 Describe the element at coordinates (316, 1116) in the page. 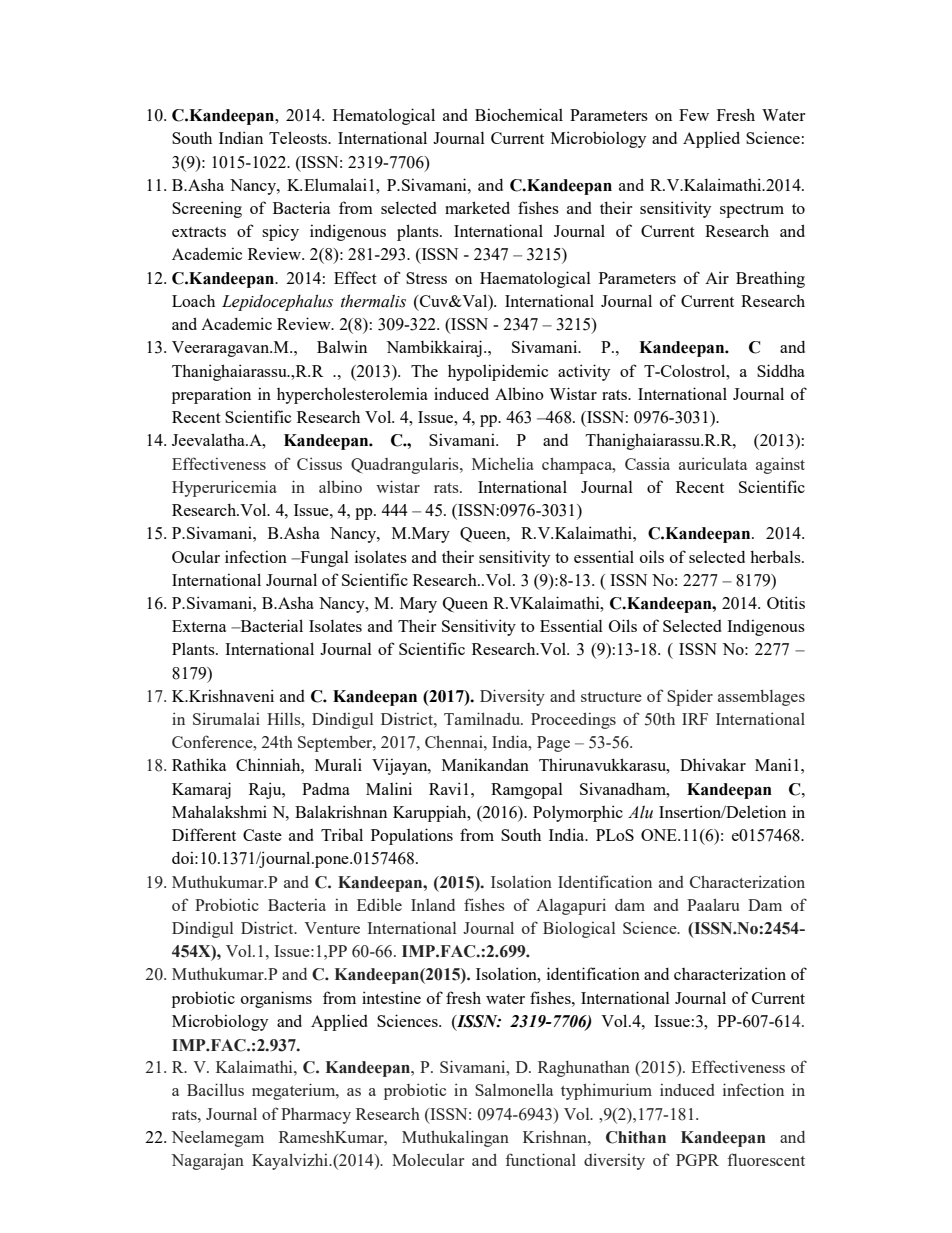

I see `Pharmacy` at that location.
